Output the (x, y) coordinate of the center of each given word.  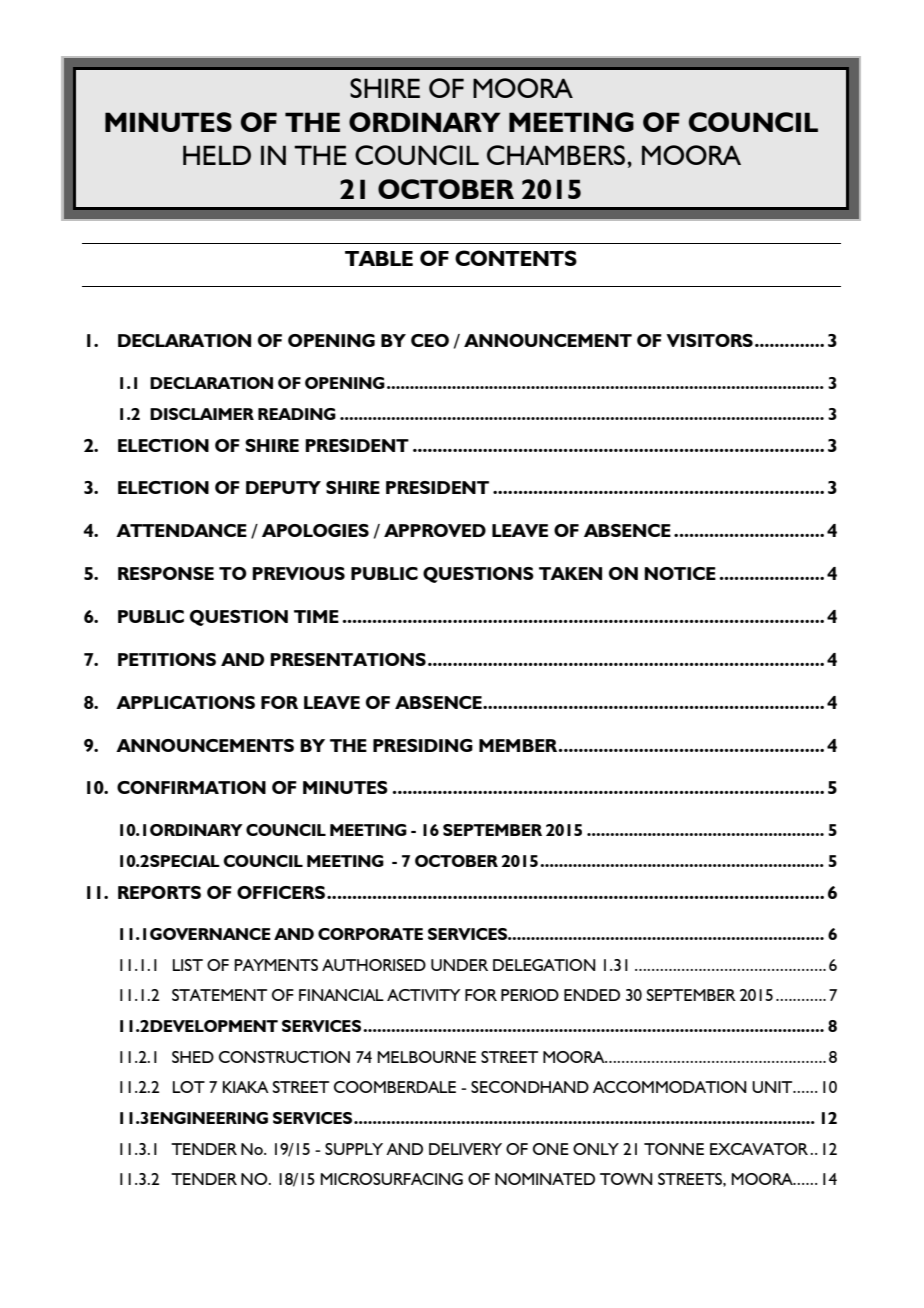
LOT (189, 1087)
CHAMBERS (556, 155)
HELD (217, 155)
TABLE (379, 258)
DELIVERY (465, 1149)
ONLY (596, 1149)
